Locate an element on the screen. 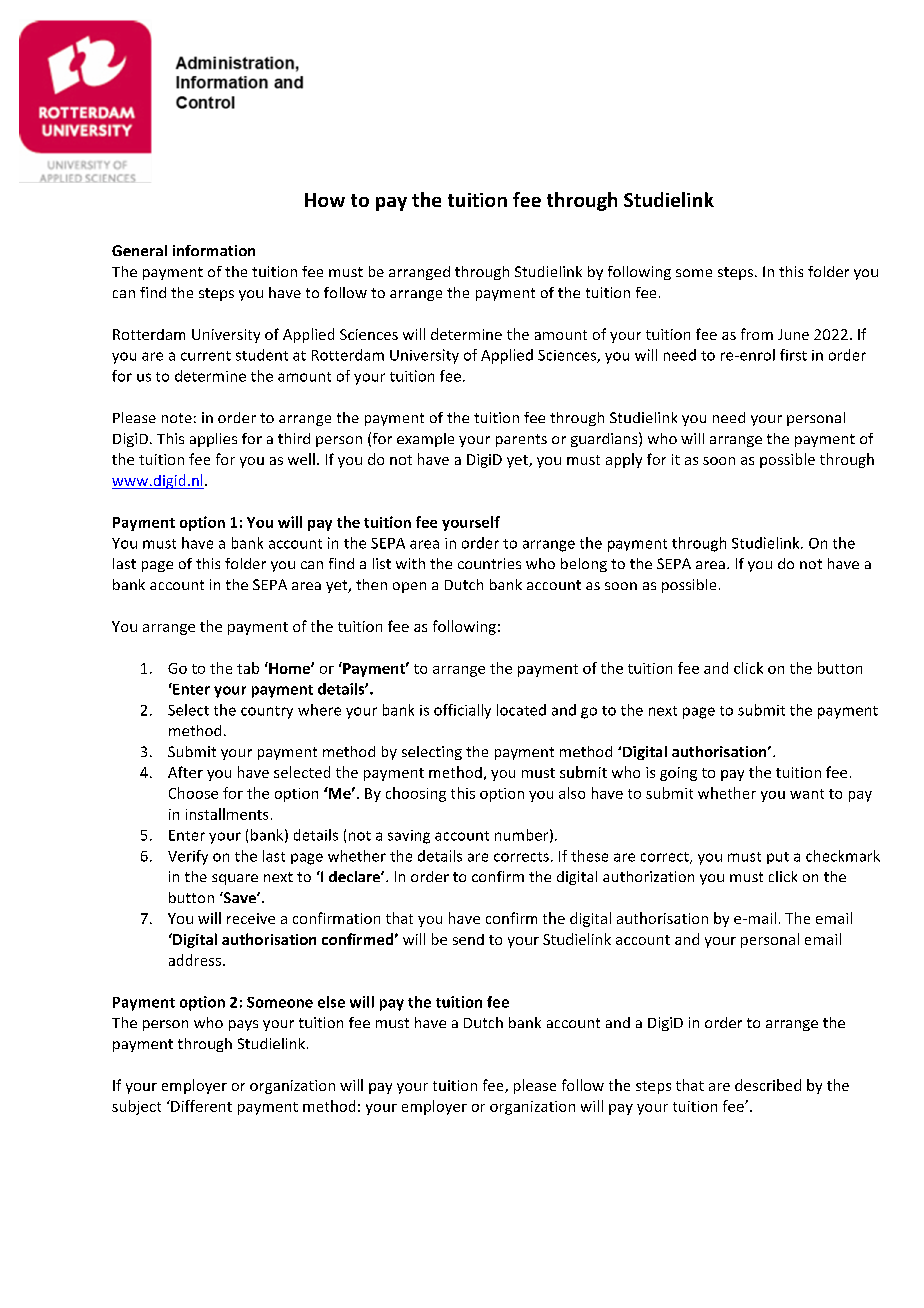 This screenshot has width=924, height=1308. want is located at coordinates (807, 794).
